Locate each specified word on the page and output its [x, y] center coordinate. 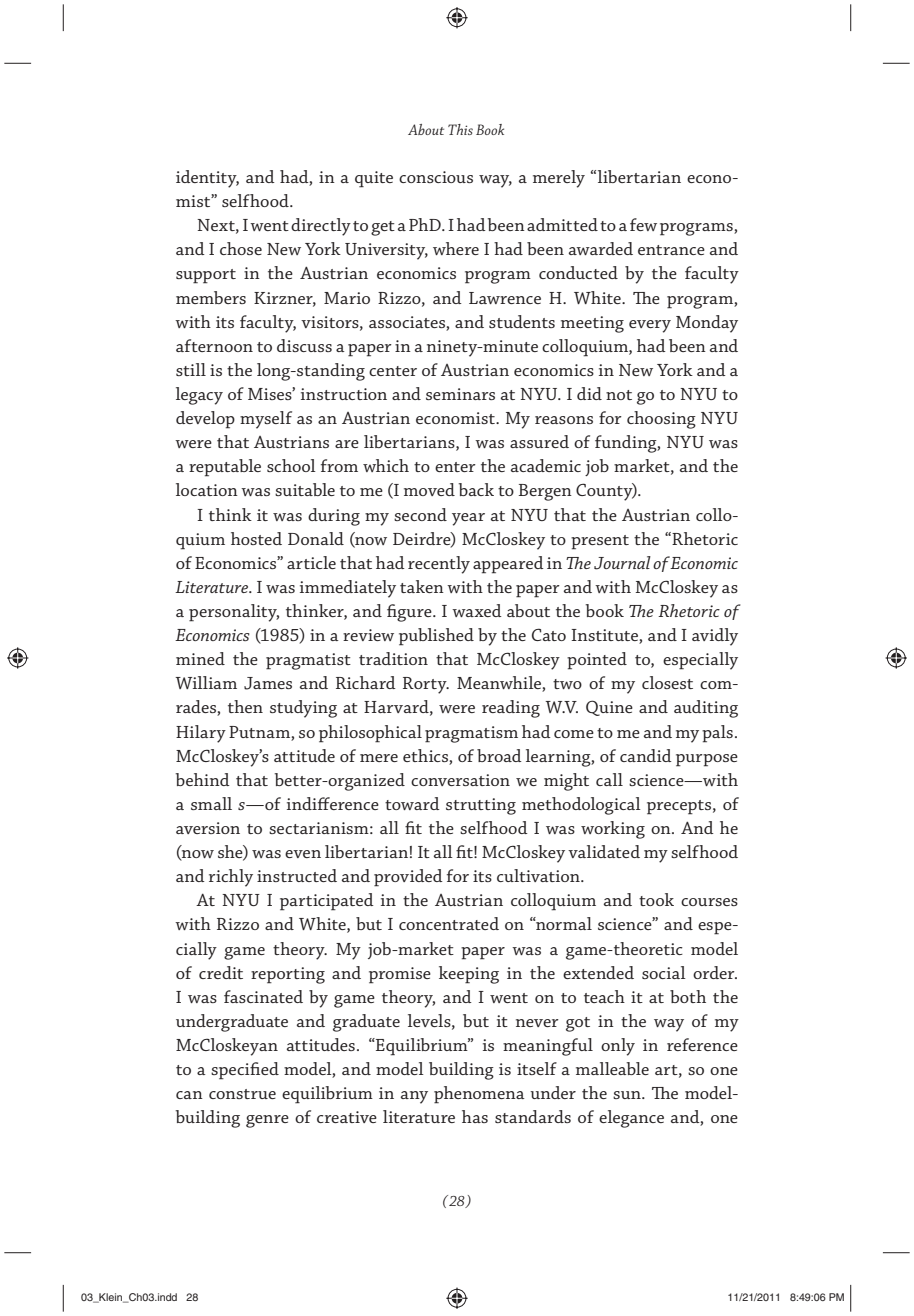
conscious [436, 177]
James [268, 683]
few [643, 224]
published [436, 637]
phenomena [479, 1095]
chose [241, 248]
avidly [715, 637]
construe [242, 1094]
